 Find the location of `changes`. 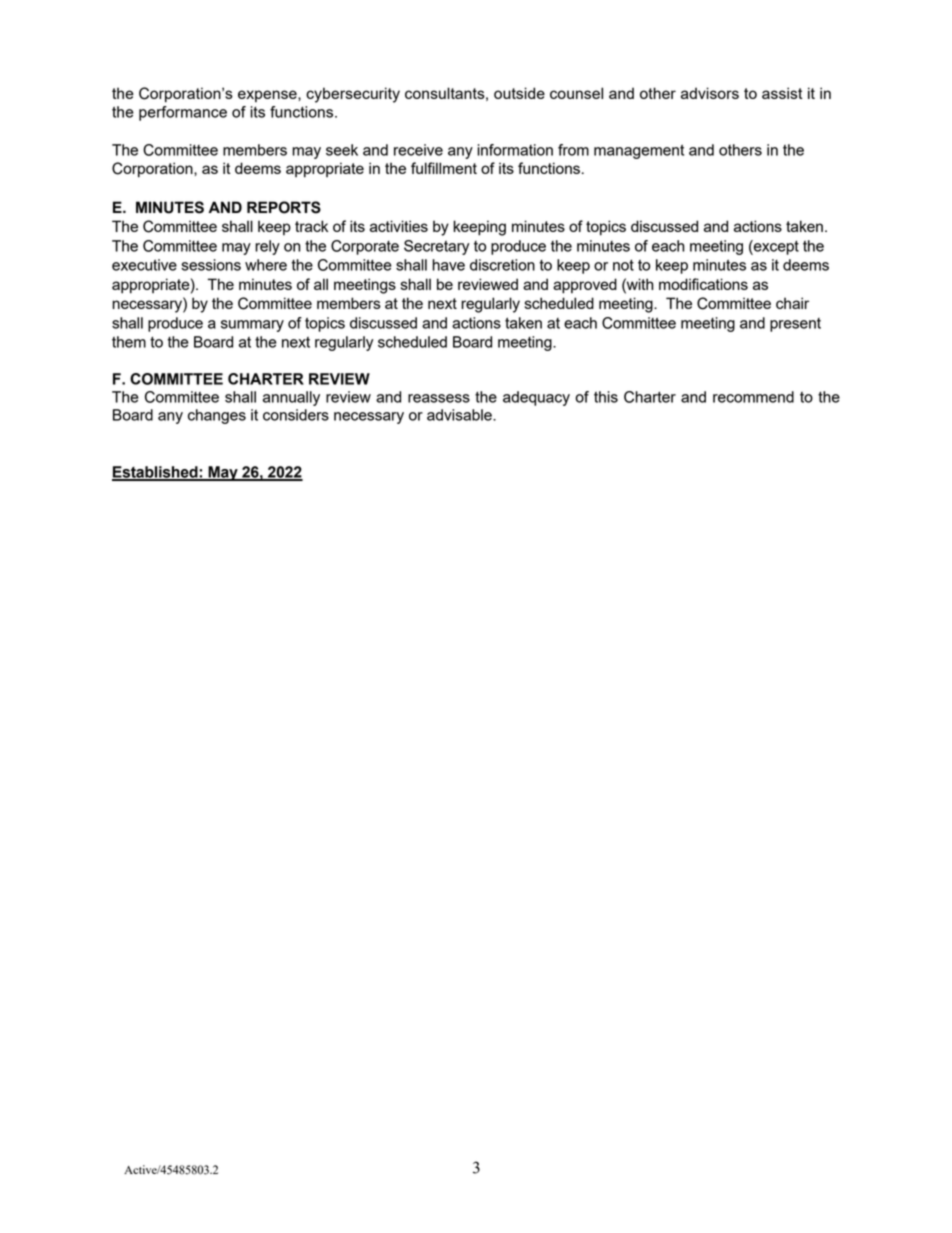

changes is located at coordinates (217, 416).
